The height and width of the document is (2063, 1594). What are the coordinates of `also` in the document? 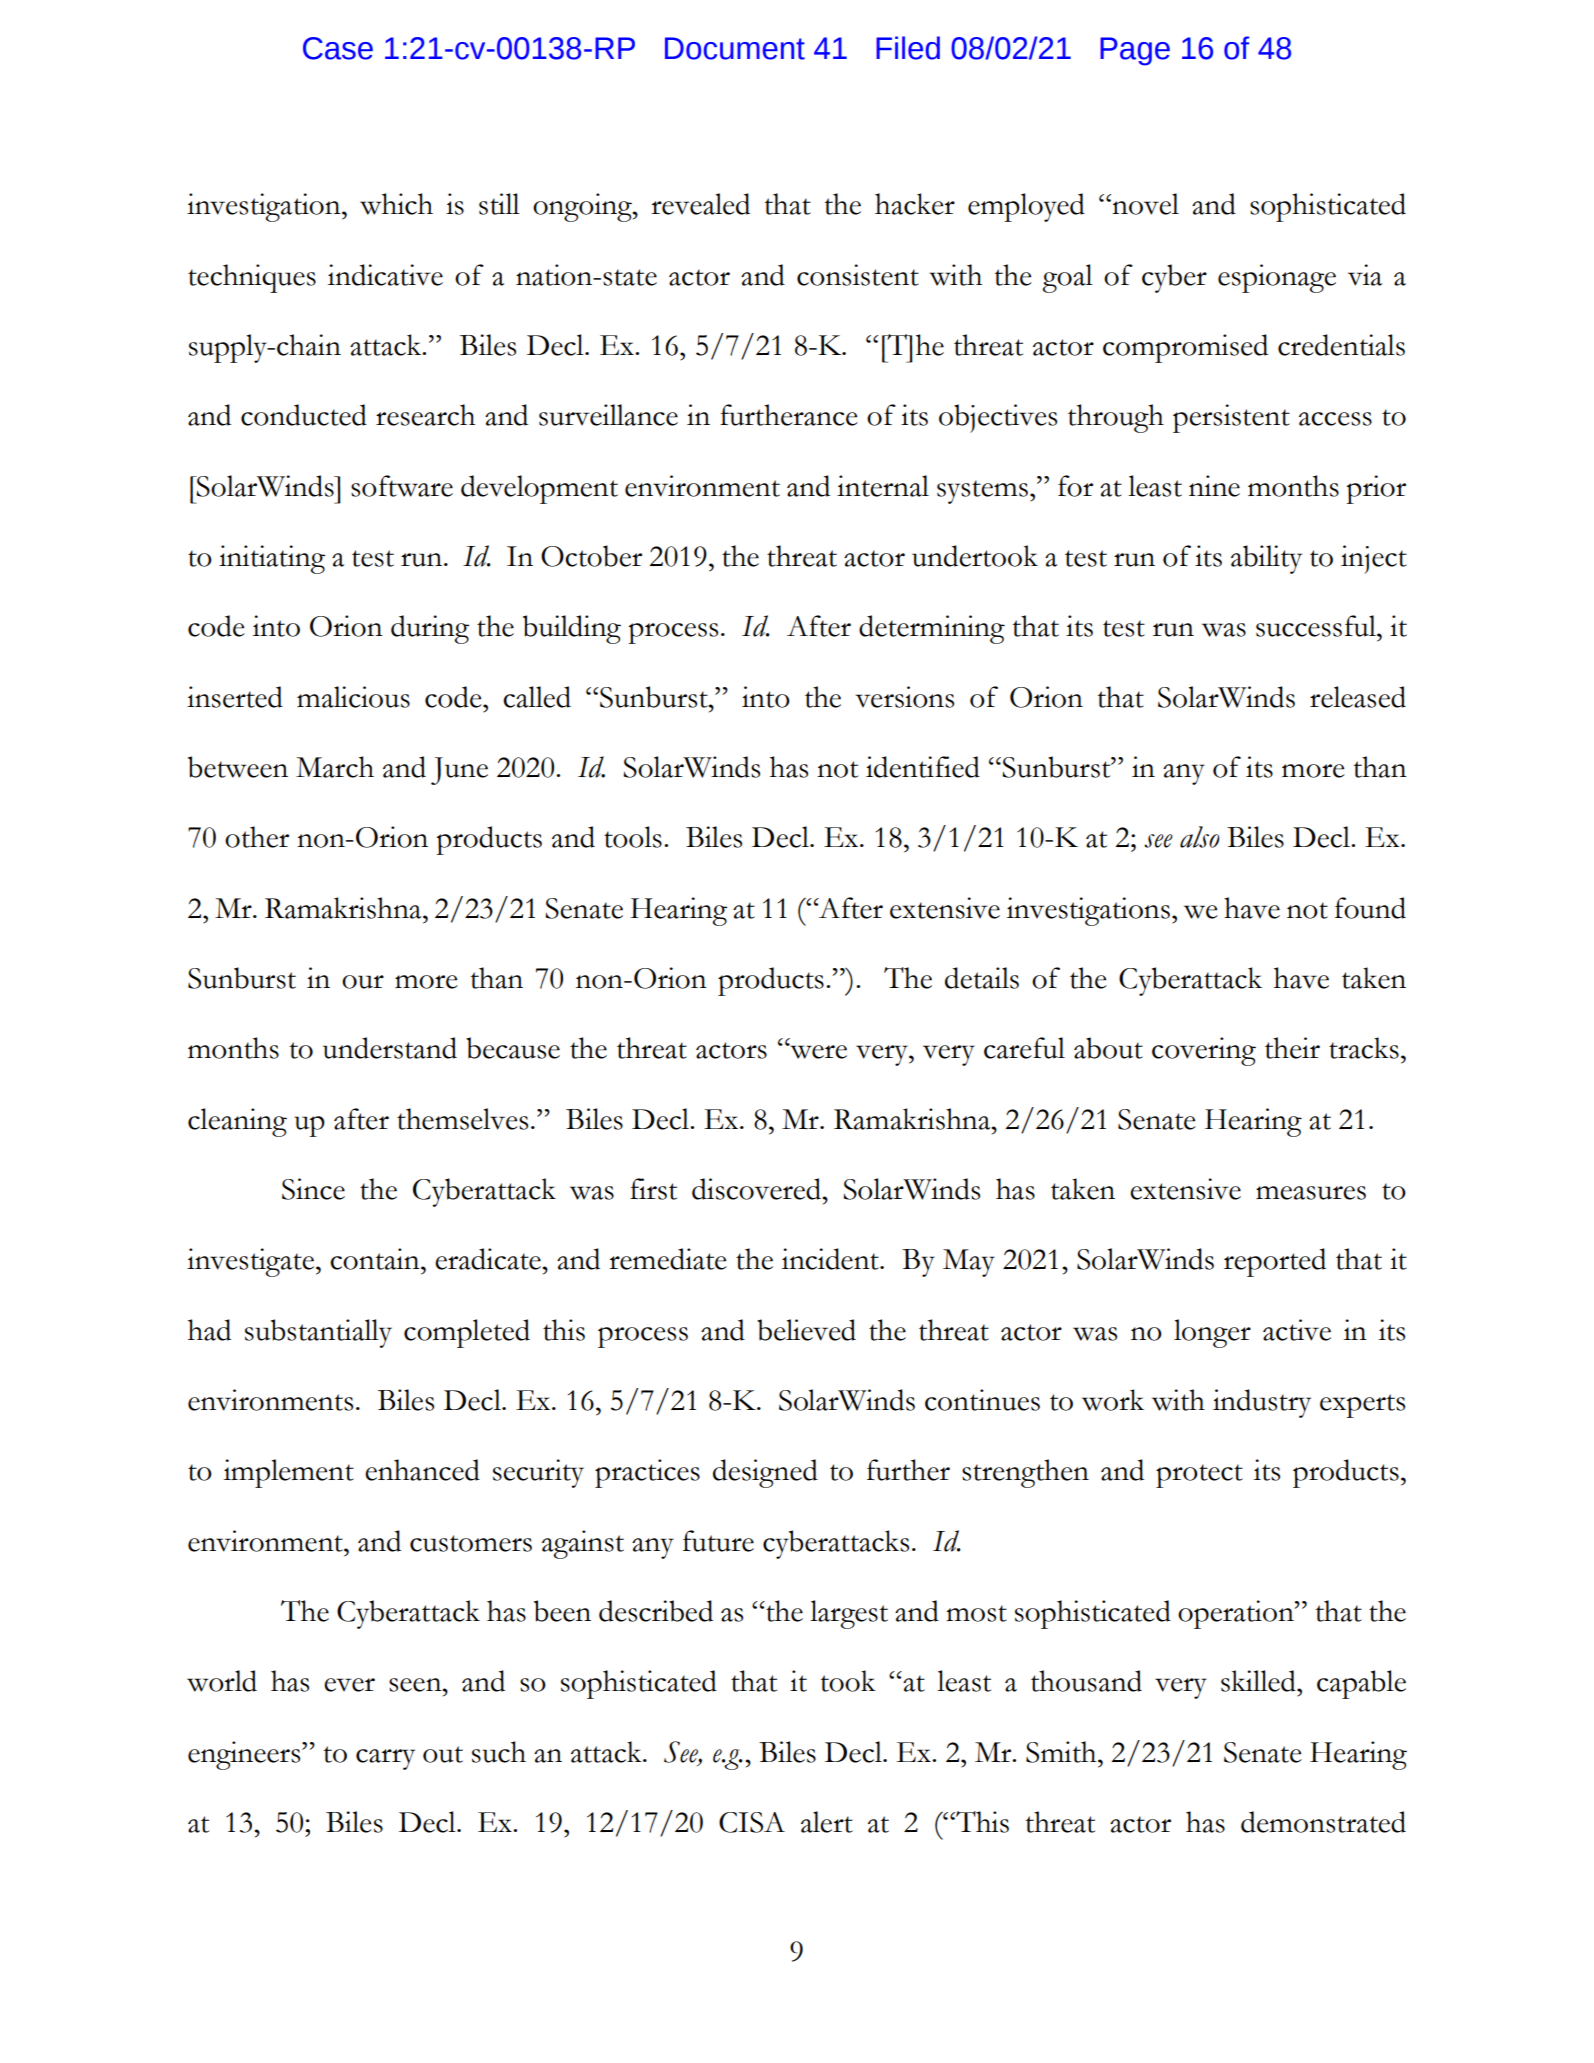 It's located at (1200, 837).
